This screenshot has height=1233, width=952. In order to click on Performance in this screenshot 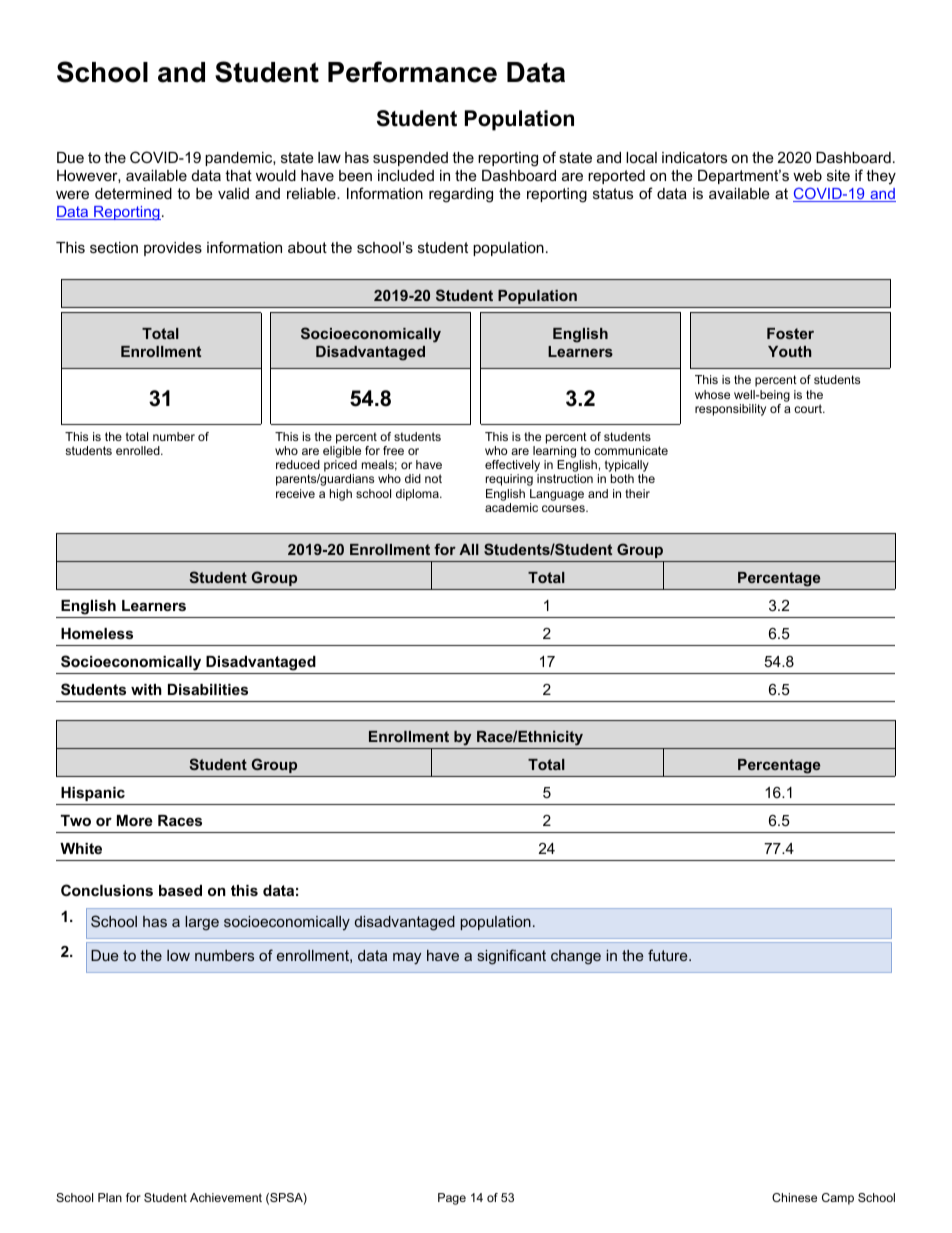, I will do `click(412, 72)`.
